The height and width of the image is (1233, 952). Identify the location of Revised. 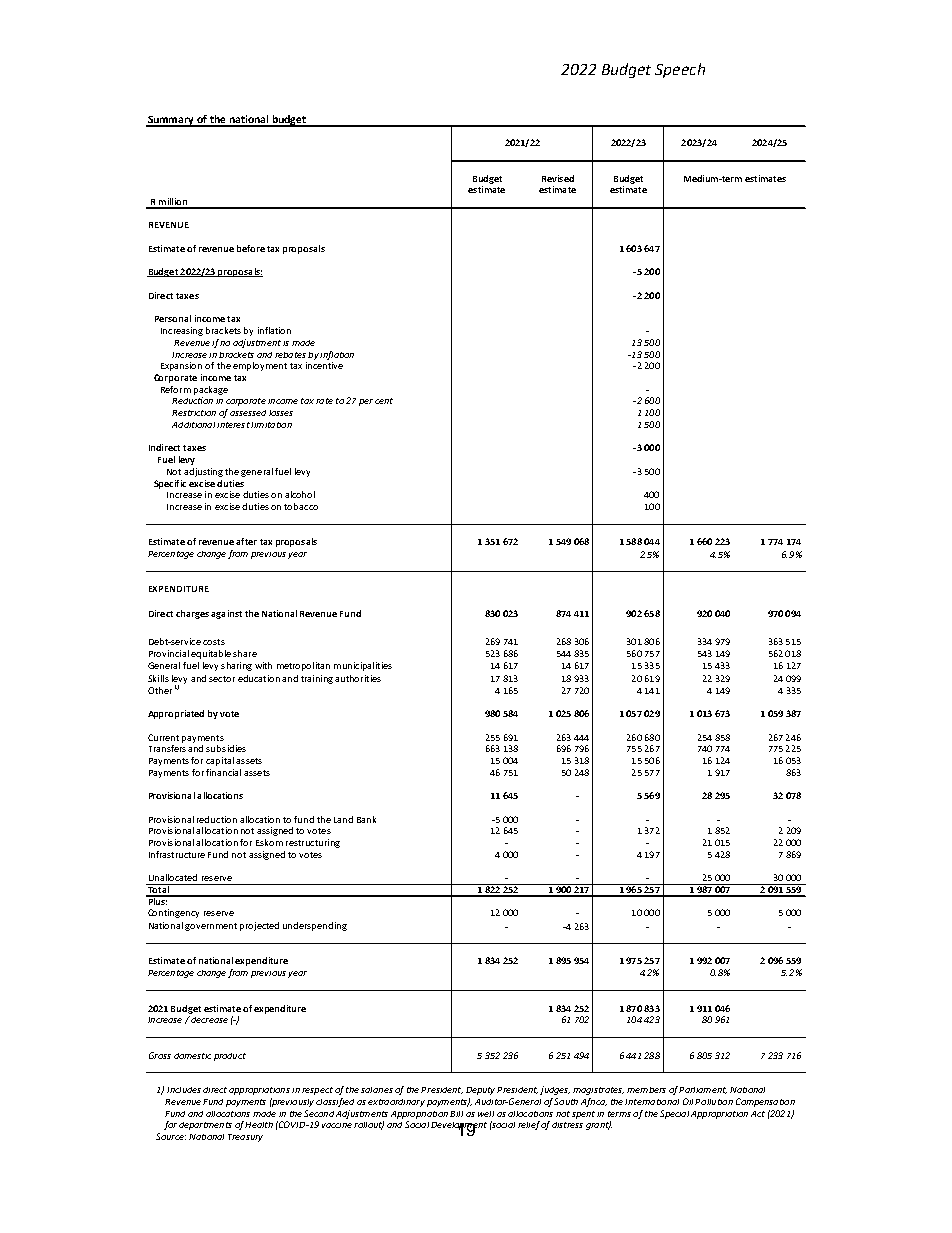
(558, 178).
